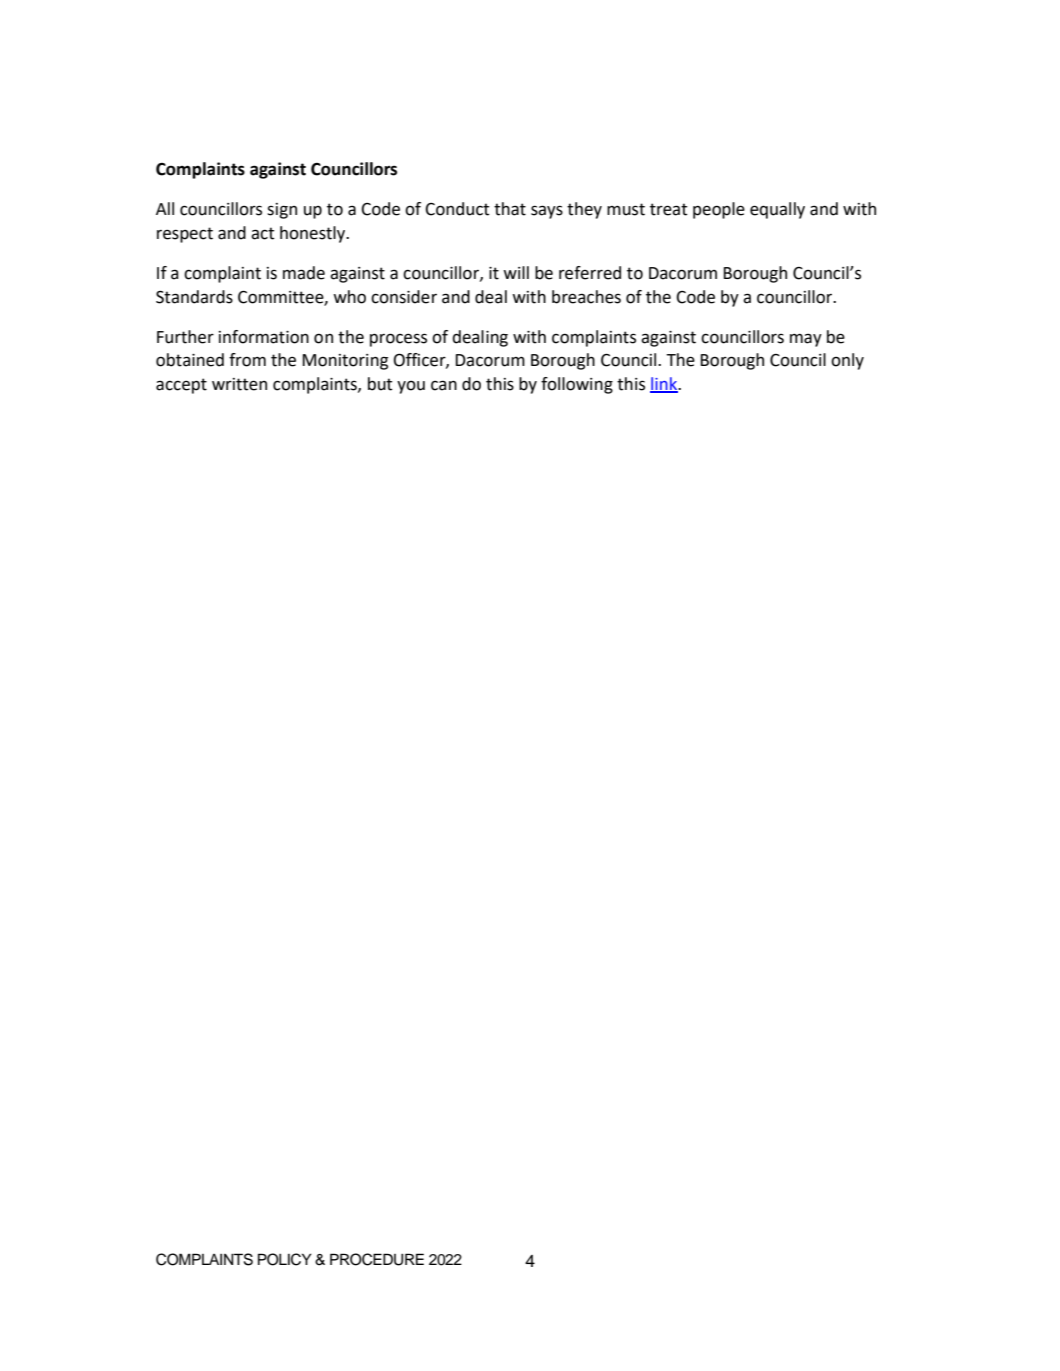  What do you see at coordinates (806, 340) in the page?
I see `may` at bounding box center [806, 340].
